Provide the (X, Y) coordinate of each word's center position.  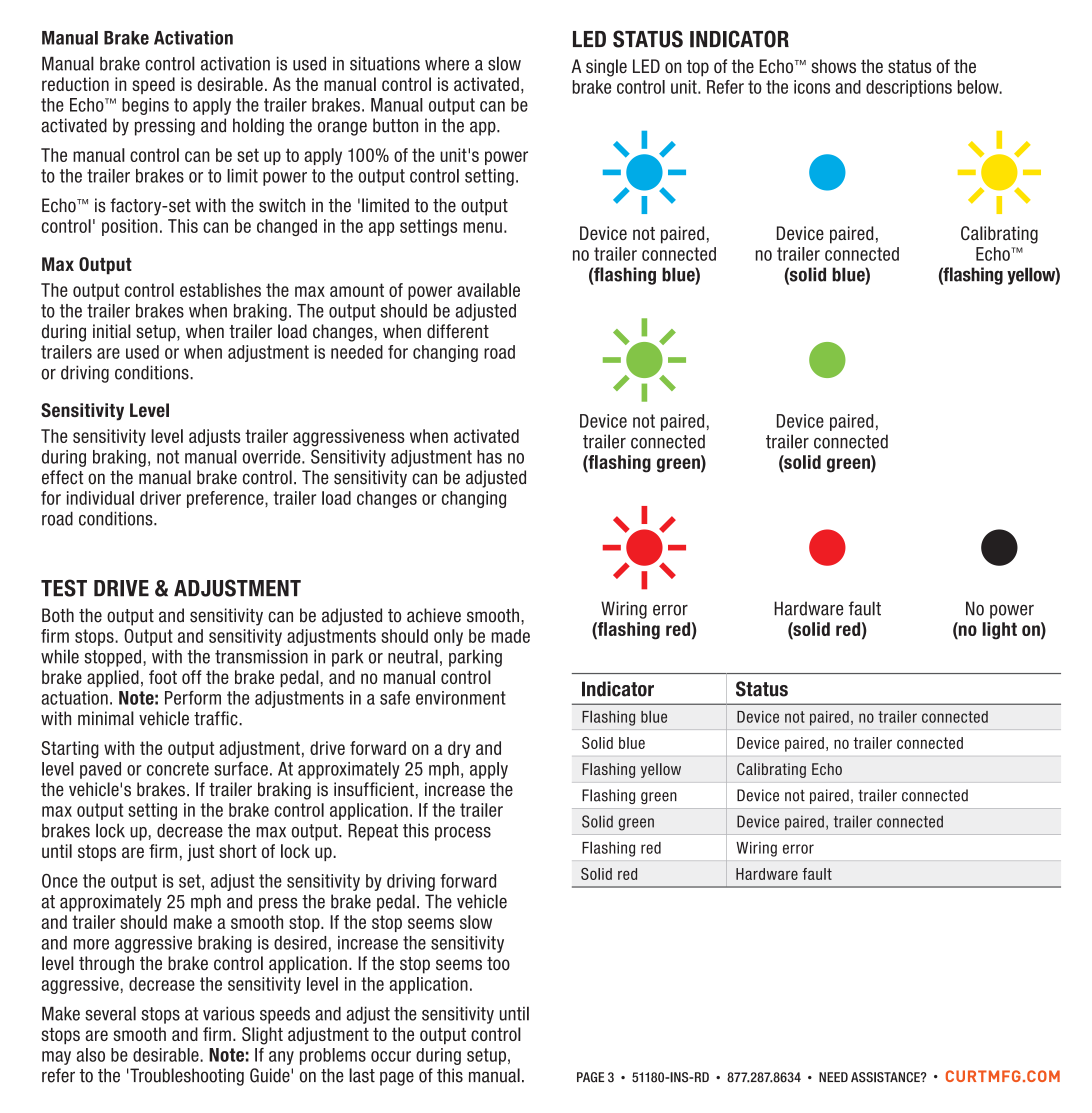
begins (145, 106)
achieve (434, 615)
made (510, 636)
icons (812, 87)
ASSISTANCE (886, 1077)
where (447, 63)
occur (391, 1056)
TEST (64, 588)
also (91, 1055)
